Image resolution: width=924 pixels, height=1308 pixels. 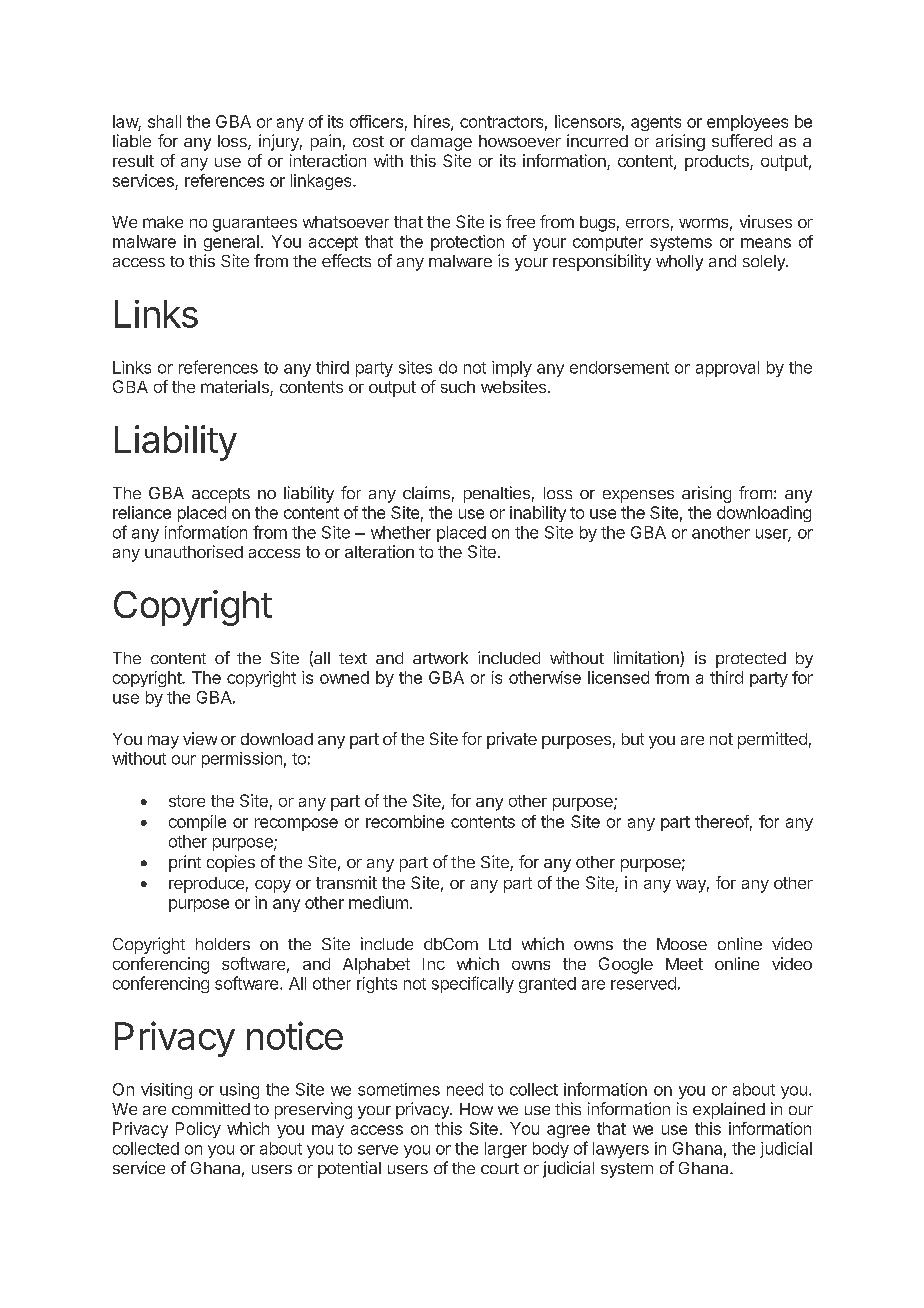 What do you see at coordinates (647, 659) in the screenshot?
I see `limitation` at bounding box center [647, 659].
